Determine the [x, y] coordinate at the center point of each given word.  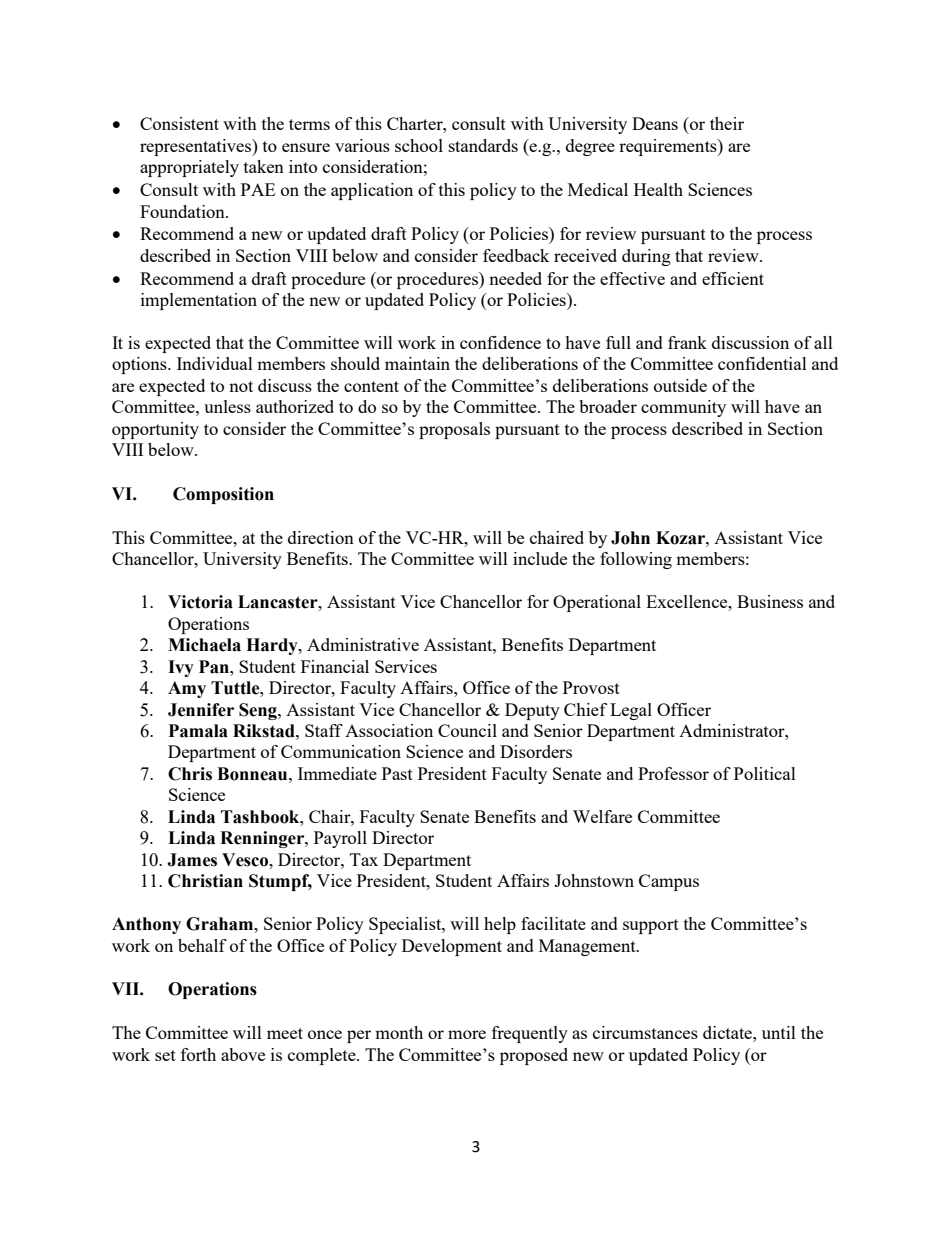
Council [467, 730]
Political [765, 773]
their [727, 123]
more [467, 1034]
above [243, 1054]
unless [227, 406]
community [683, 408]
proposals [454, 430]
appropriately [189, 168]
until [779, 1032]
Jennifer [201, 710]
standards [483, 145]
